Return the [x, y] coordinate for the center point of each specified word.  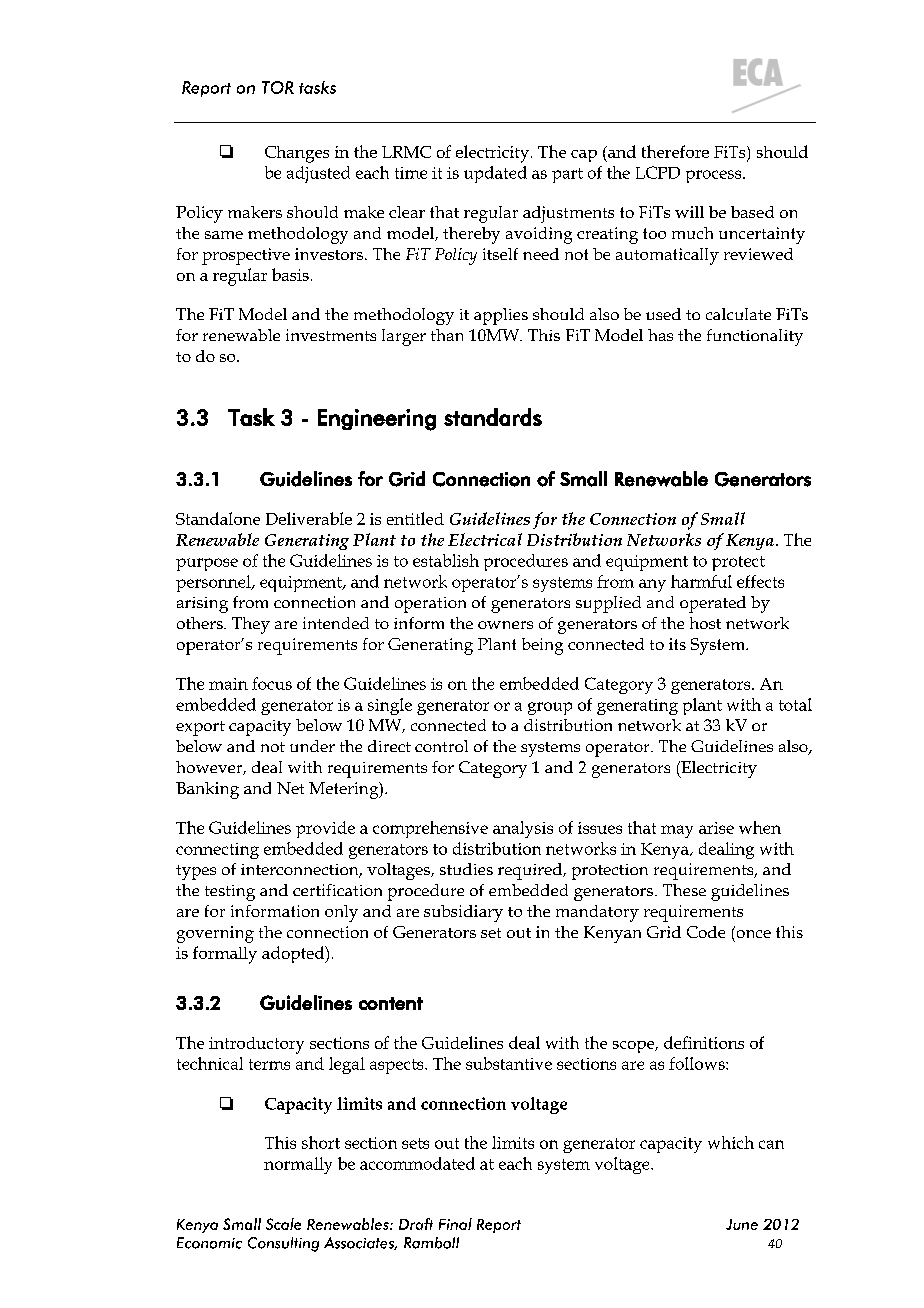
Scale [283, 1224]
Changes [297, 154]
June [742, 1224]
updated [495, 174]
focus [272, 683]
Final [455, 1224]
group [550, 708]
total [795, 704]
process [715, 176]
